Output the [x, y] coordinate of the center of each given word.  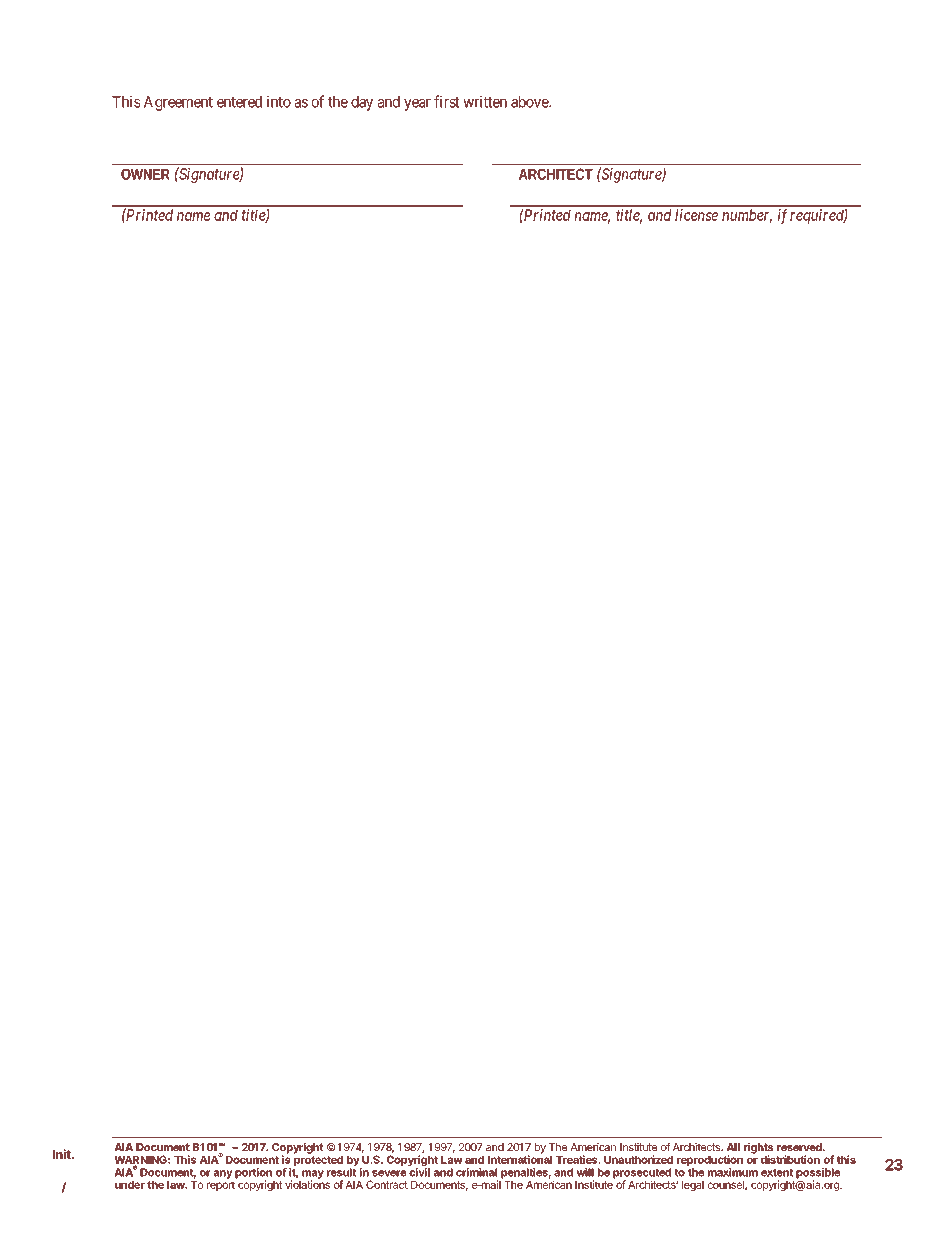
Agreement [178, 103]
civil [419, 1172]
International [520, 1158]
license [696, 215]
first [446, 101]
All [733, 1147]
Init [63, 1154]
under [130, 1185]
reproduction [710, 1160]
